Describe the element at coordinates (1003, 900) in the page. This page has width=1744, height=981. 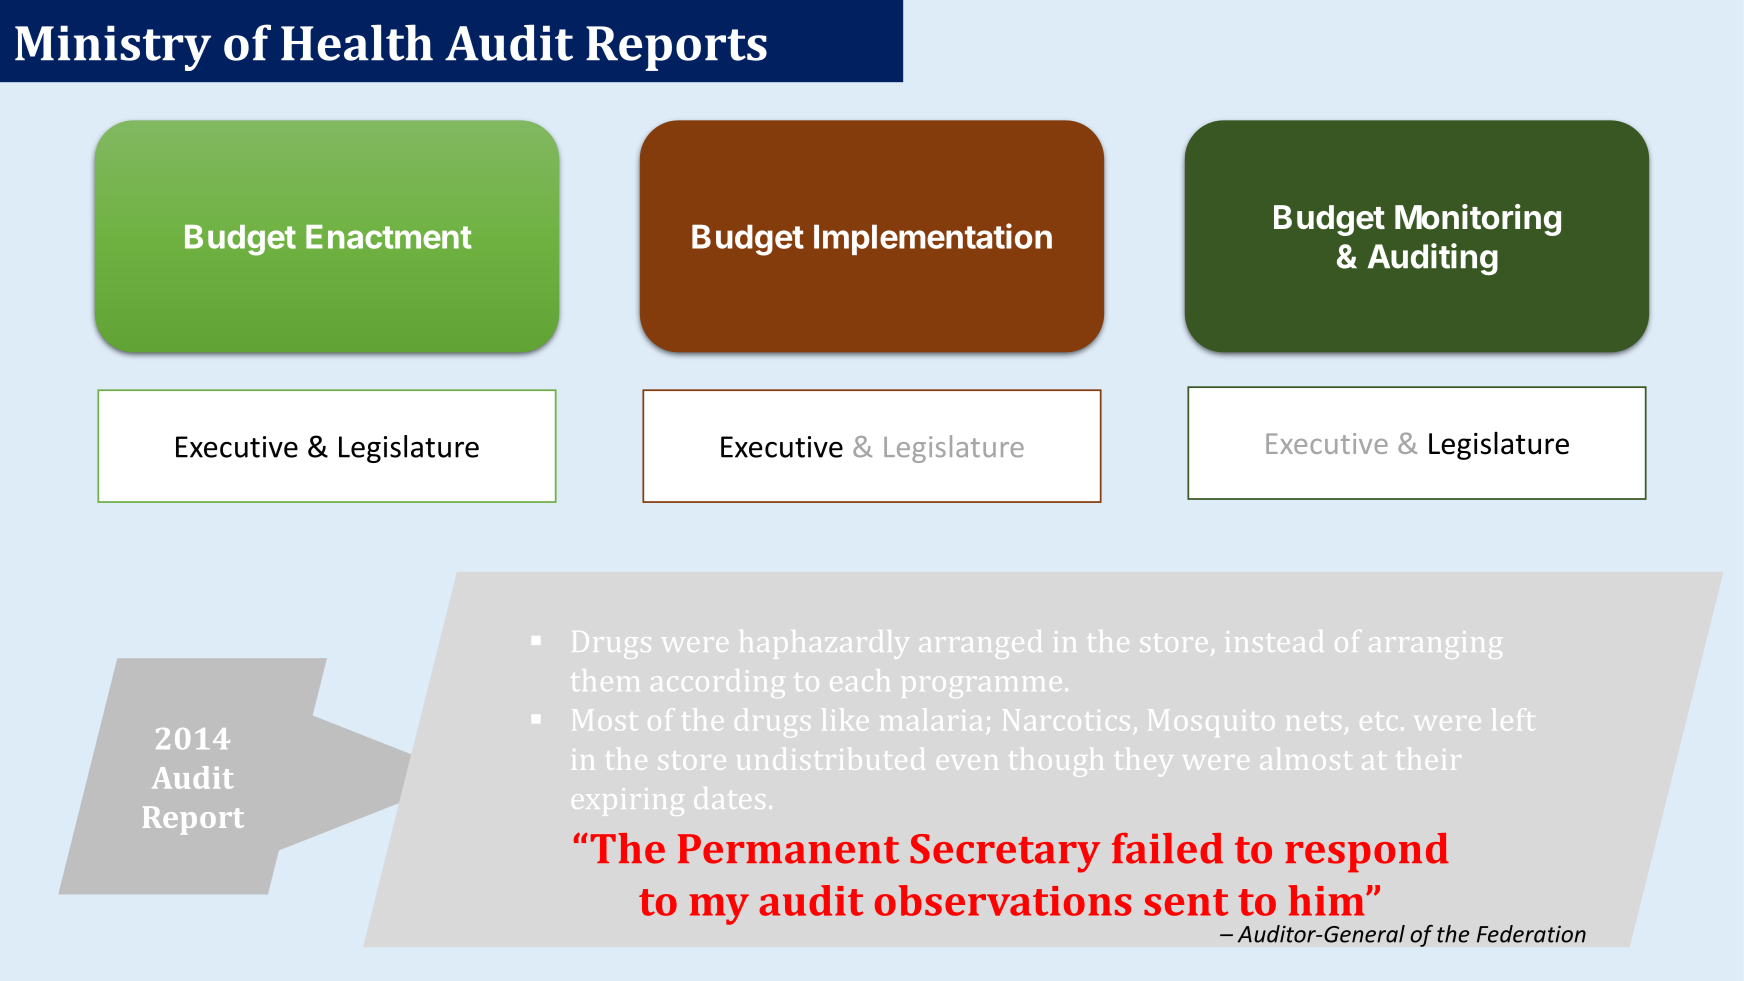
I see `observations` at that location.
